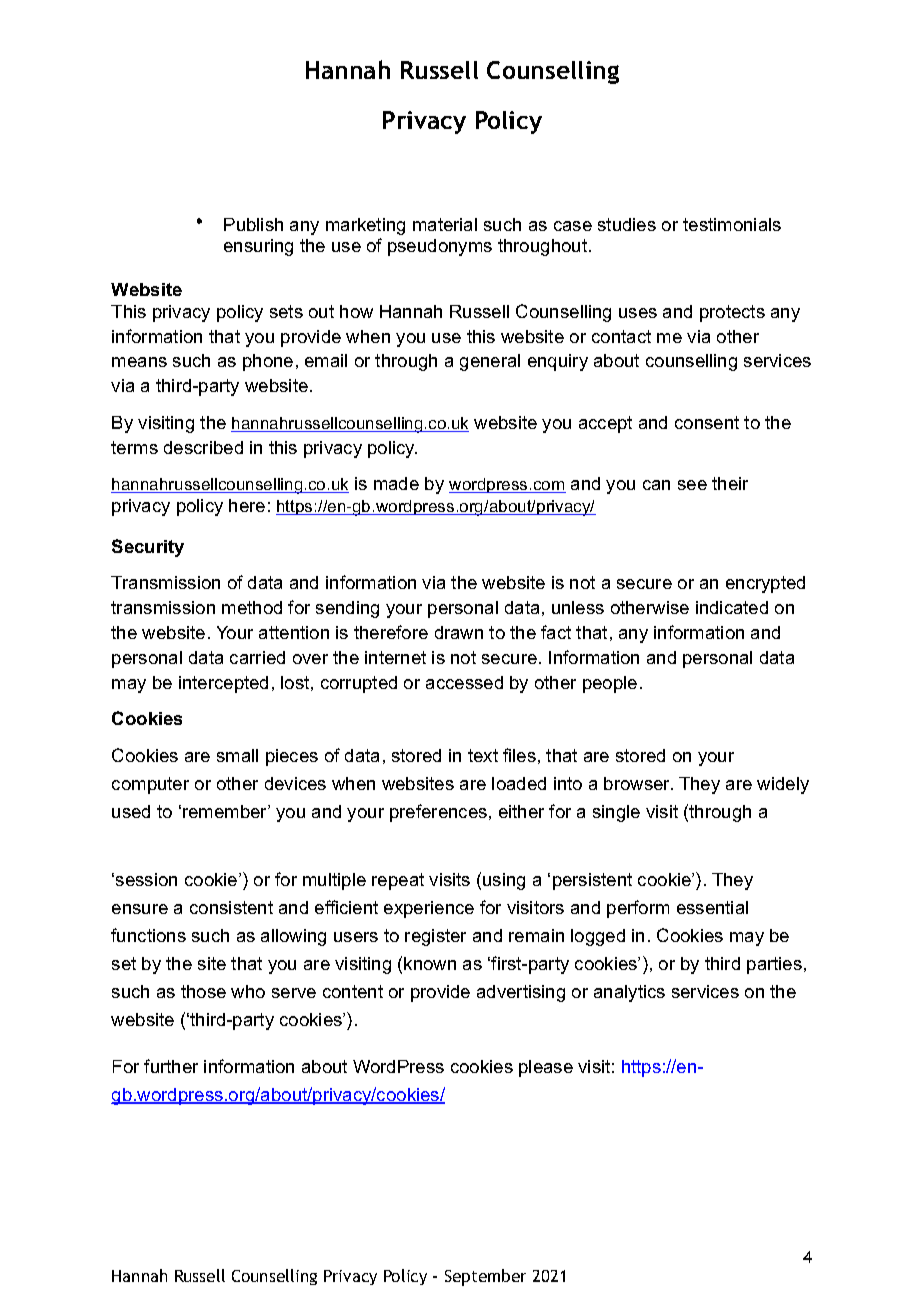 This screenshot has width=924, height=1308. What do you see at coordinates (203, 991) in the screenshot?
I see `those` at bounding box center [203, 991].
